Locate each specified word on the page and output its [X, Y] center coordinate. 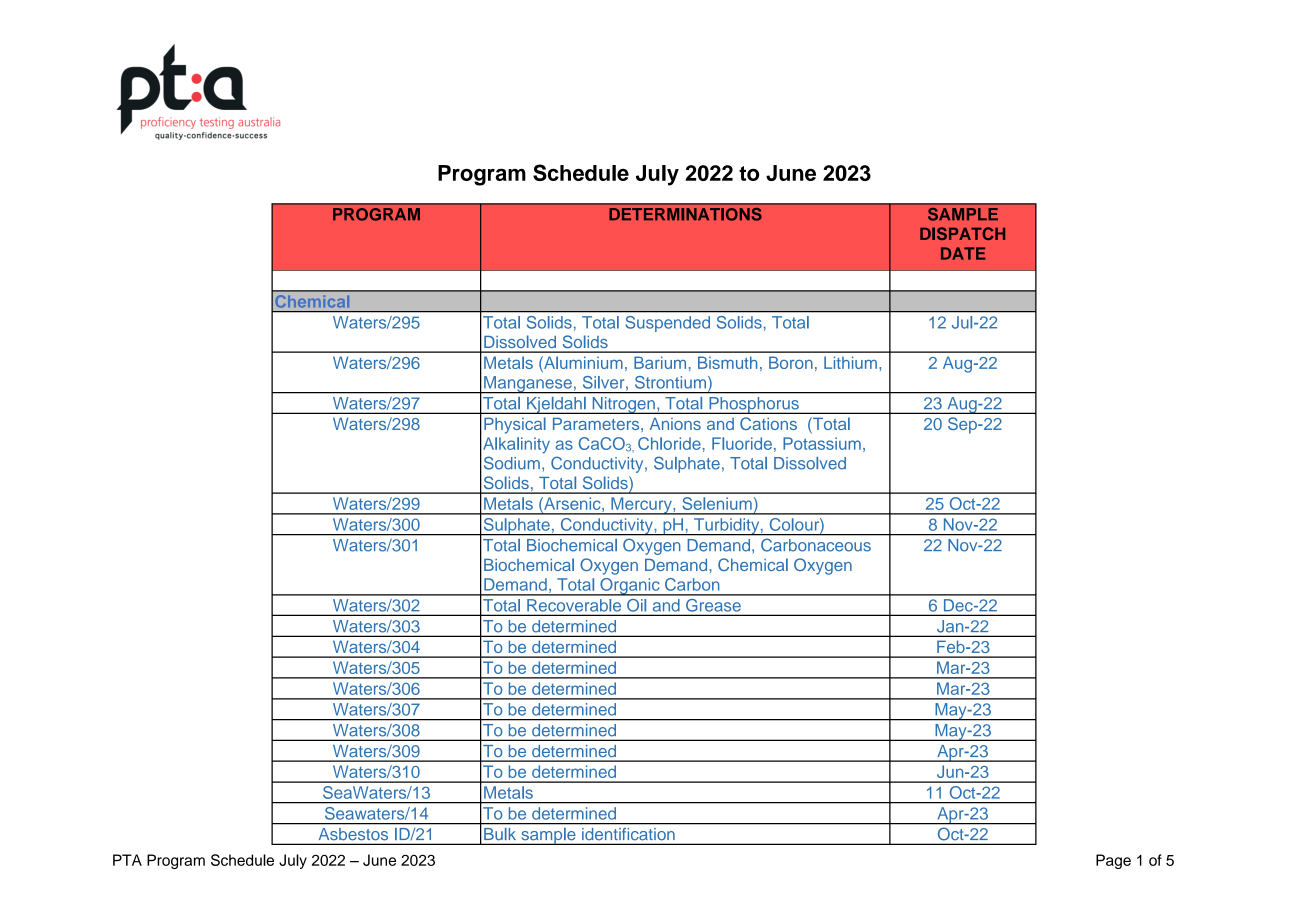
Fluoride [742, 443]
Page [1113, 861]
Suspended [668, 324]
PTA [127, 860]
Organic [630, 587]
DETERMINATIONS [685, 214]
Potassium [822, 443]
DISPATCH [962, 233]
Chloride [669, 443]
